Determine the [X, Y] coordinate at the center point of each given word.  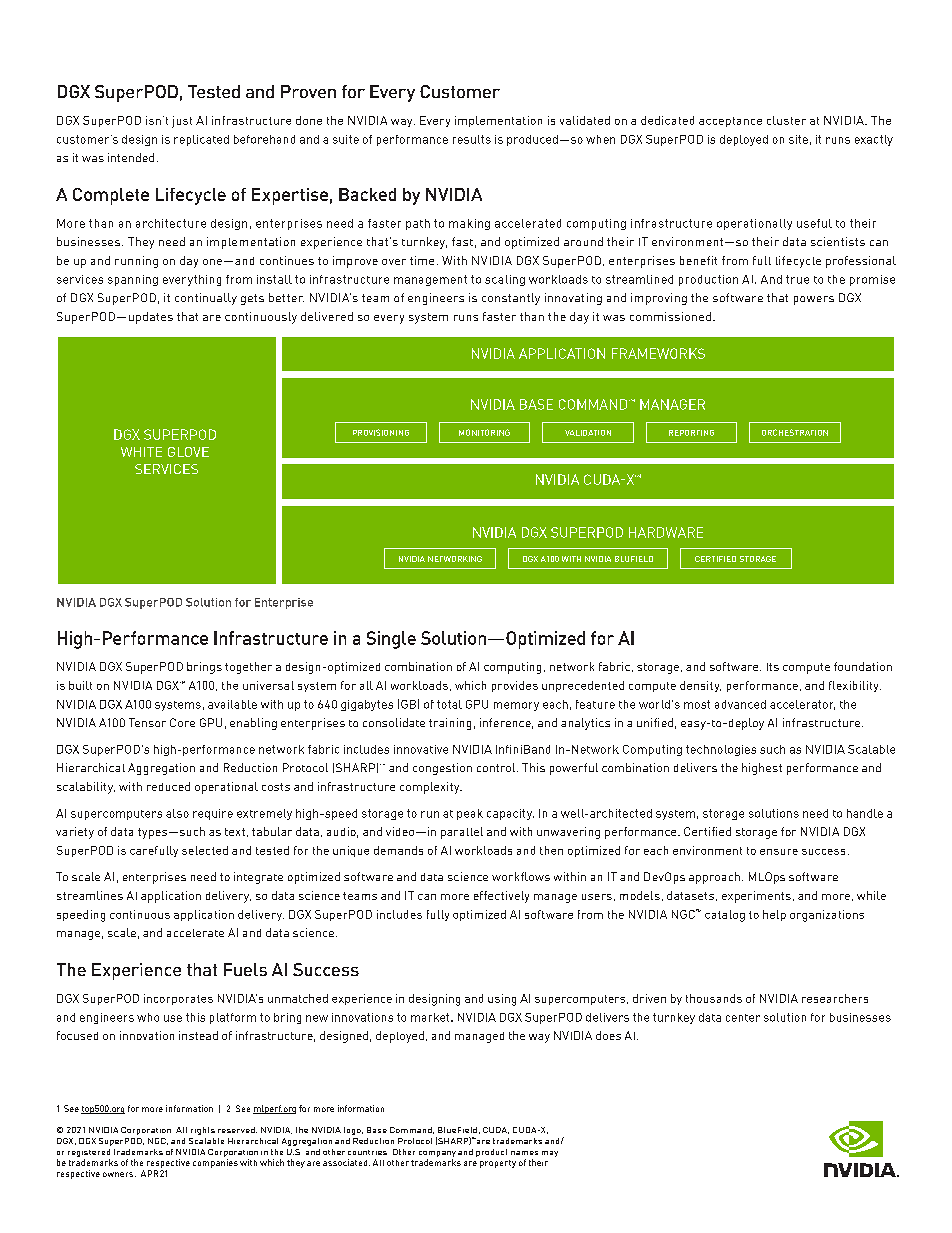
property [498, 1164]
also [177, 813]
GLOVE [188, 452]
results [472, 139]
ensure [779, 852]
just [182, 122]
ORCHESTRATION [795, 432]
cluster [786, 120]
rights [203, 1131]
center [743, 1018]
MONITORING [484, 432]
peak [470, 814]
